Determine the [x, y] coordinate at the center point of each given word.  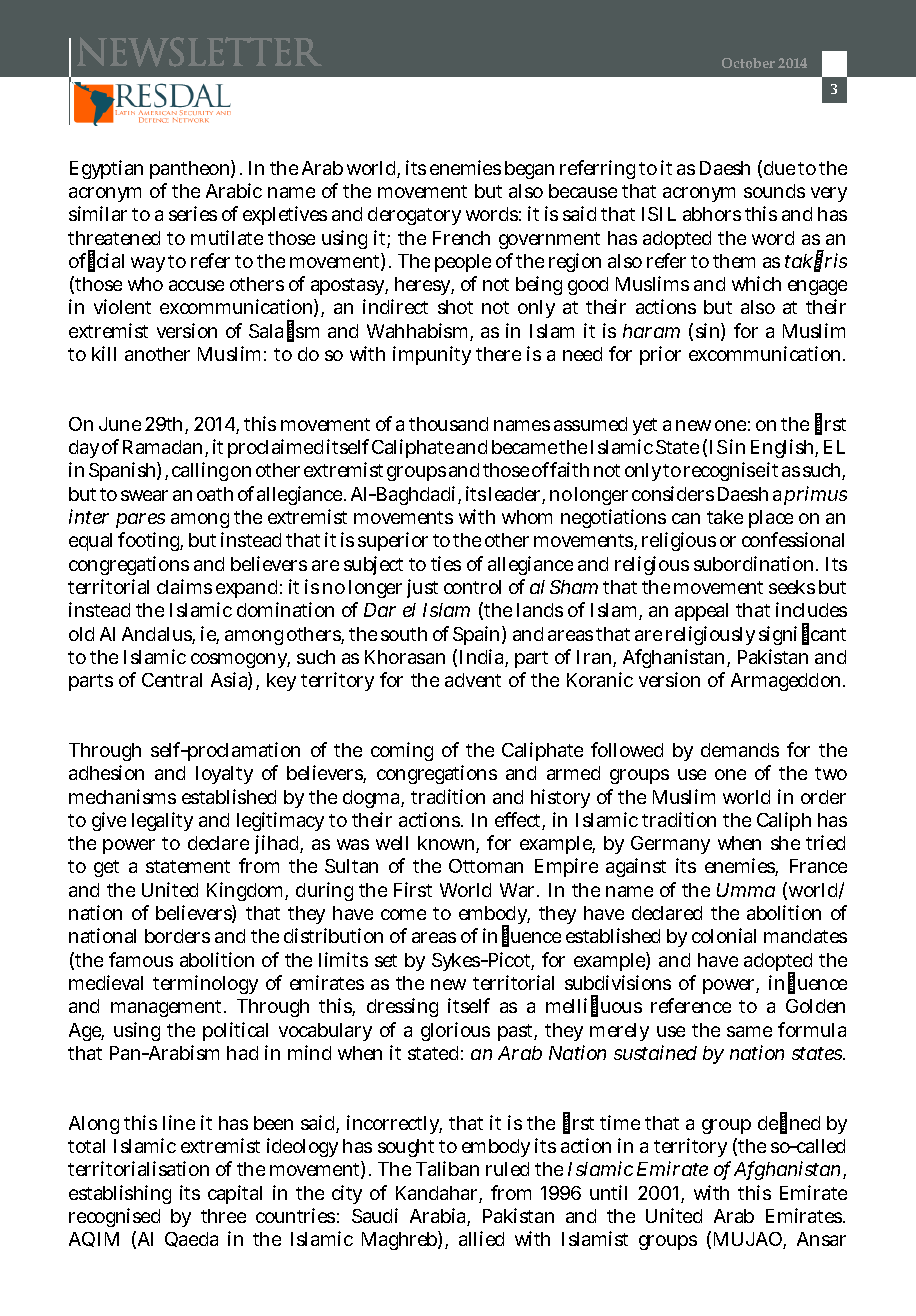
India [484, 658]
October [748, 63]
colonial [724, 935]
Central [172, 680]
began [529, 170]
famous [141, 959]
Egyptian [106, 169]
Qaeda [191, 1239]
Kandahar [439, 1194]
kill [104, 353]
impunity [432, 355]
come [403, 914]
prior [660, 355]
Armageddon [788, 682]
